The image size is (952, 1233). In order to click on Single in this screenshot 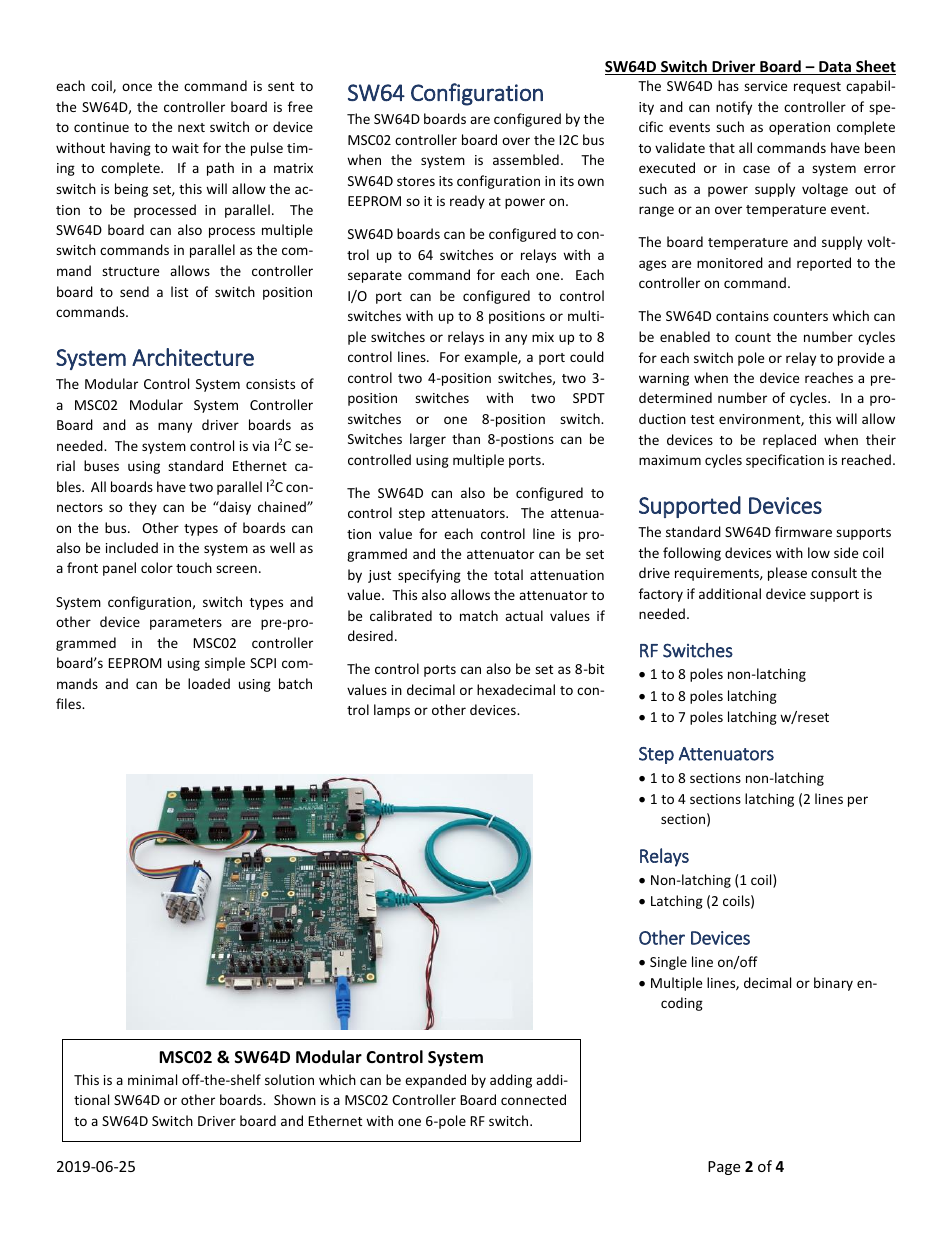, I will do `click(668, 963)`.
